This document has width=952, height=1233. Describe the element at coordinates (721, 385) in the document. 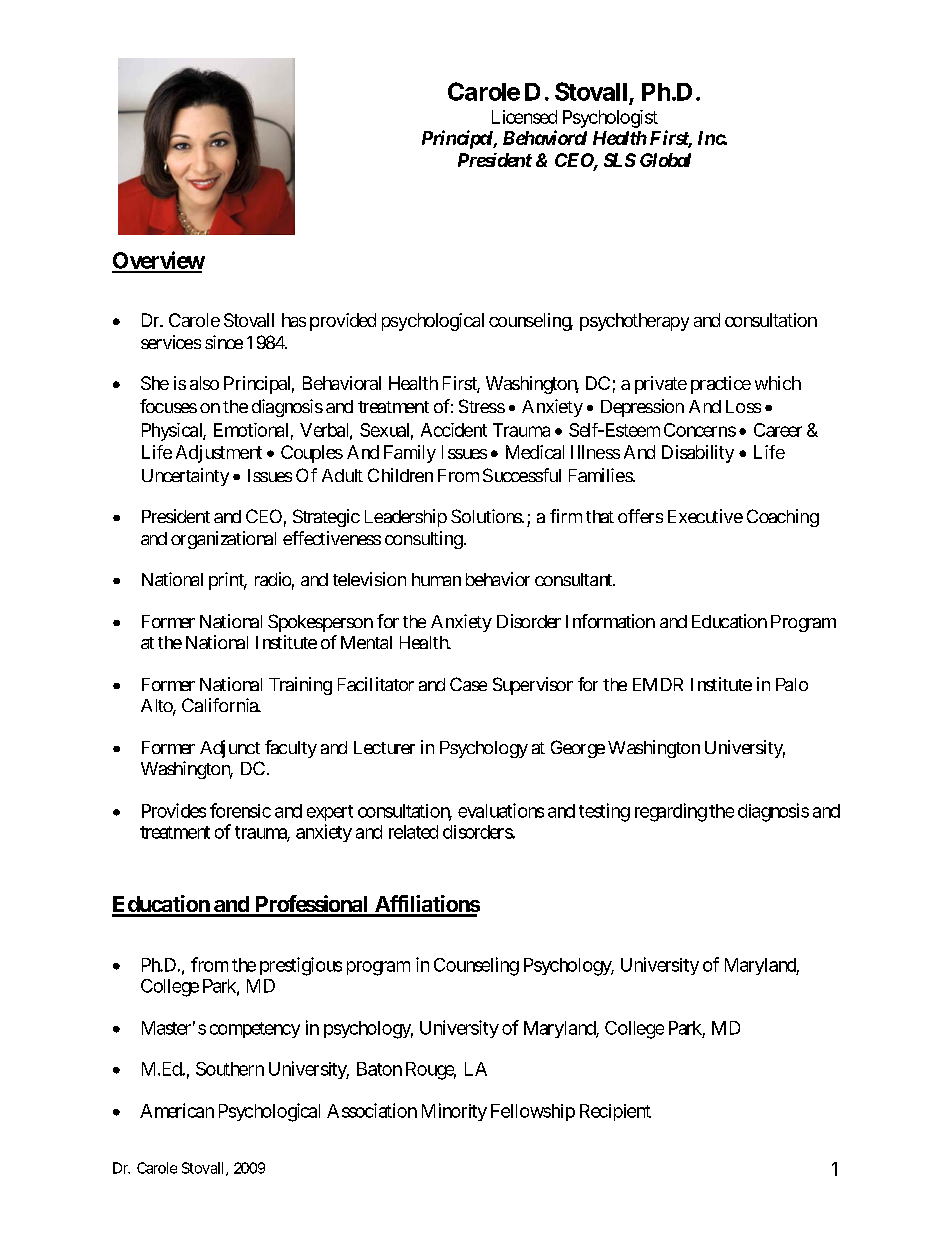

I see `practice` at that location.
